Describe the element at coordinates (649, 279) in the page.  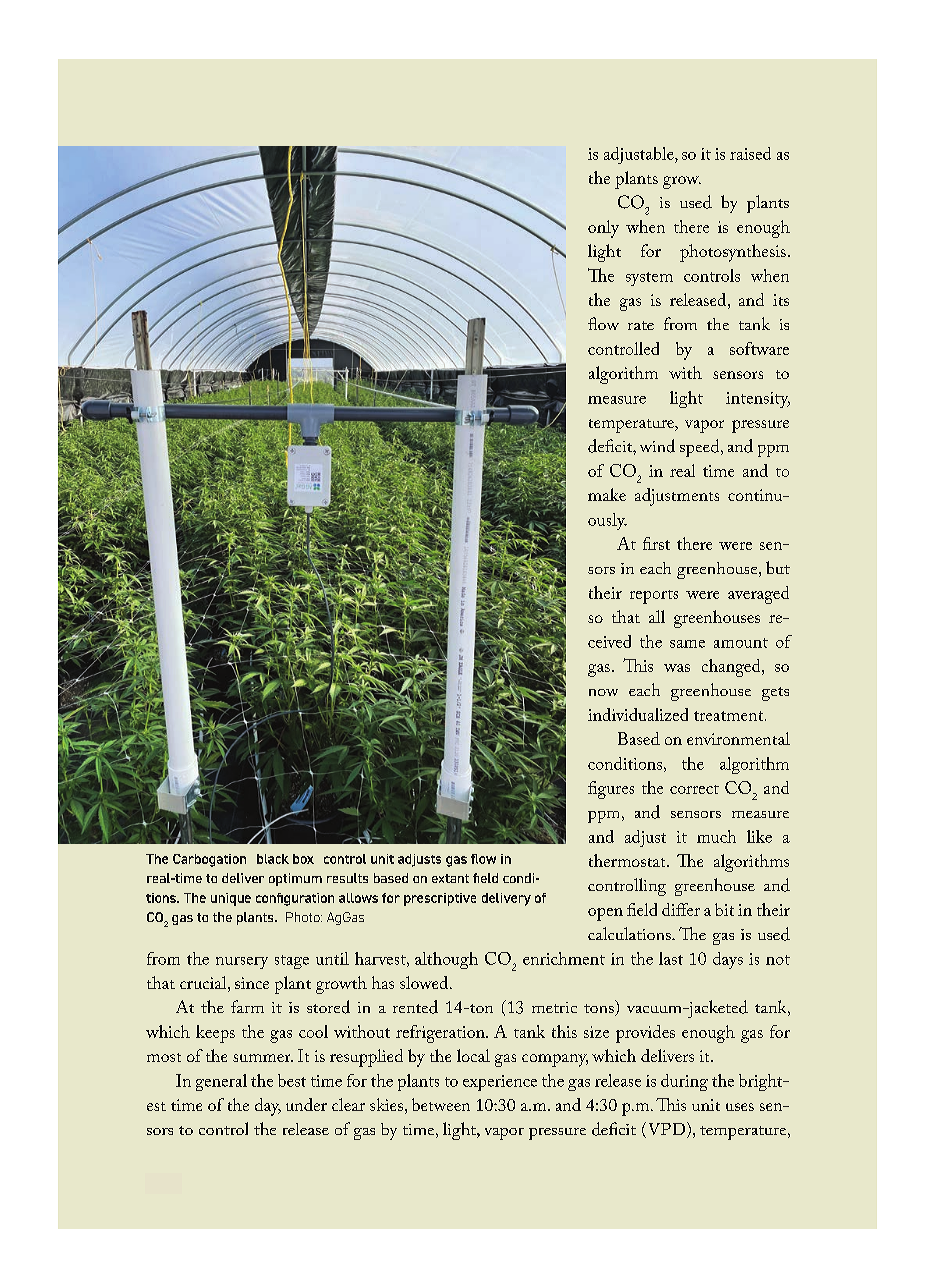
I see `system` at that location.
